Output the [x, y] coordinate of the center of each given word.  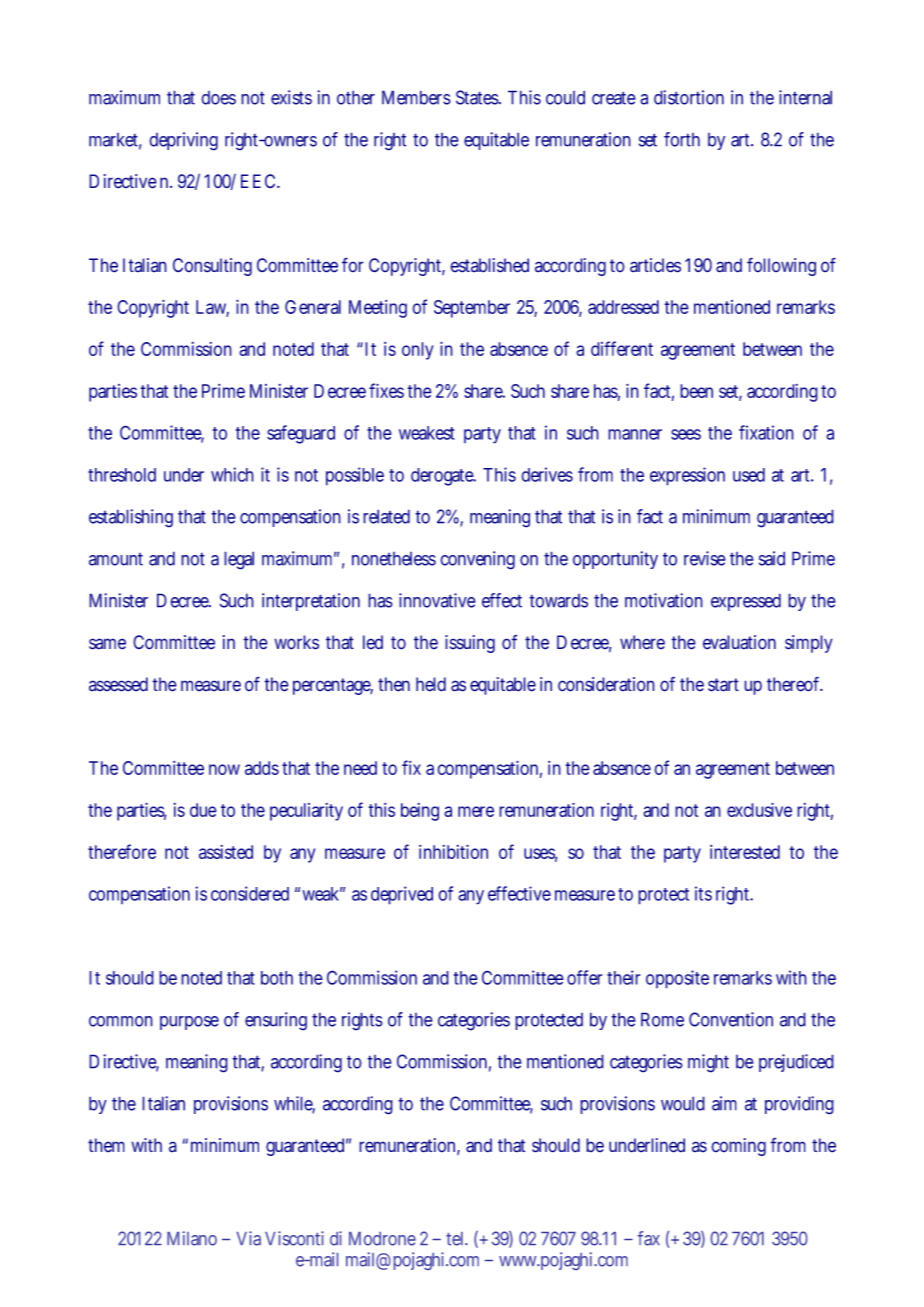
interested [745, 852]
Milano [192, 1238]
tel [456, 1239]
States [478, 97]
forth [682, 139]
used [749, 475]
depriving [183, 141]
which [232, 474]
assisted [226, 852]
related [386, 516]
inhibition [453, 851]
